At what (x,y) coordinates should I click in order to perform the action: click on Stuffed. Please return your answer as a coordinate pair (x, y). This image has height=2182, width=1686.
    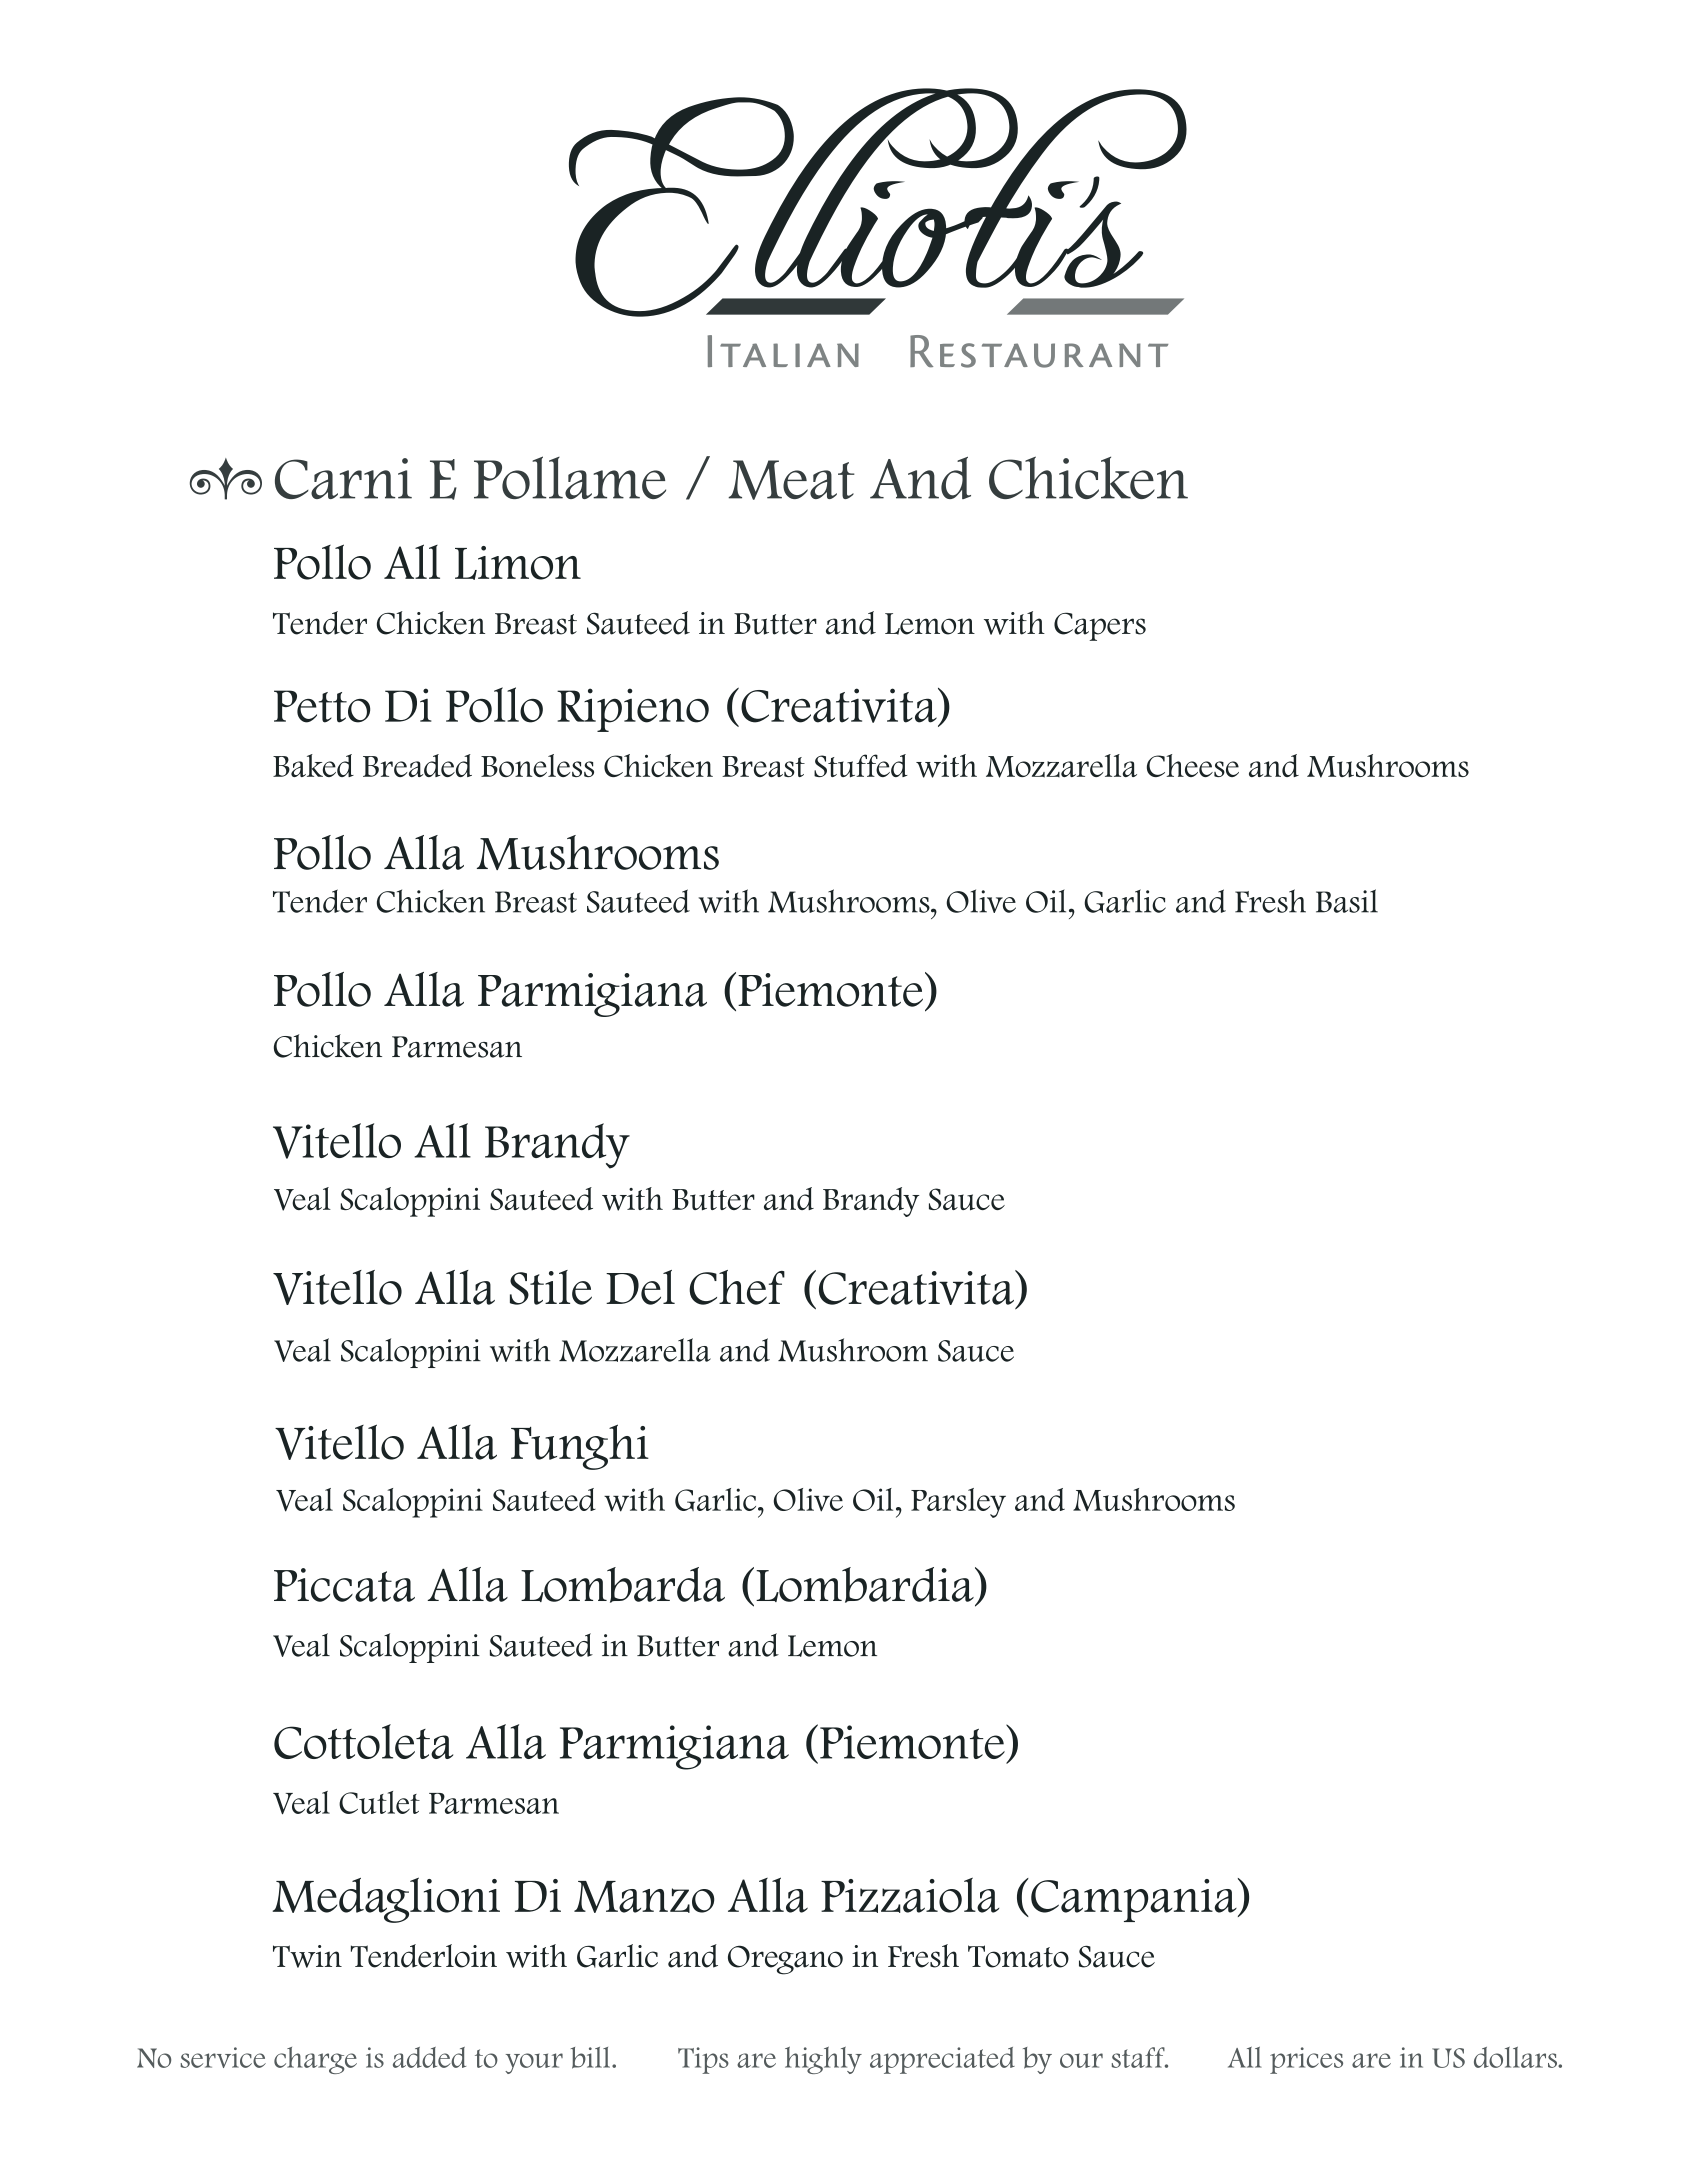
    Looking at the image, I should click on (861, 766).
